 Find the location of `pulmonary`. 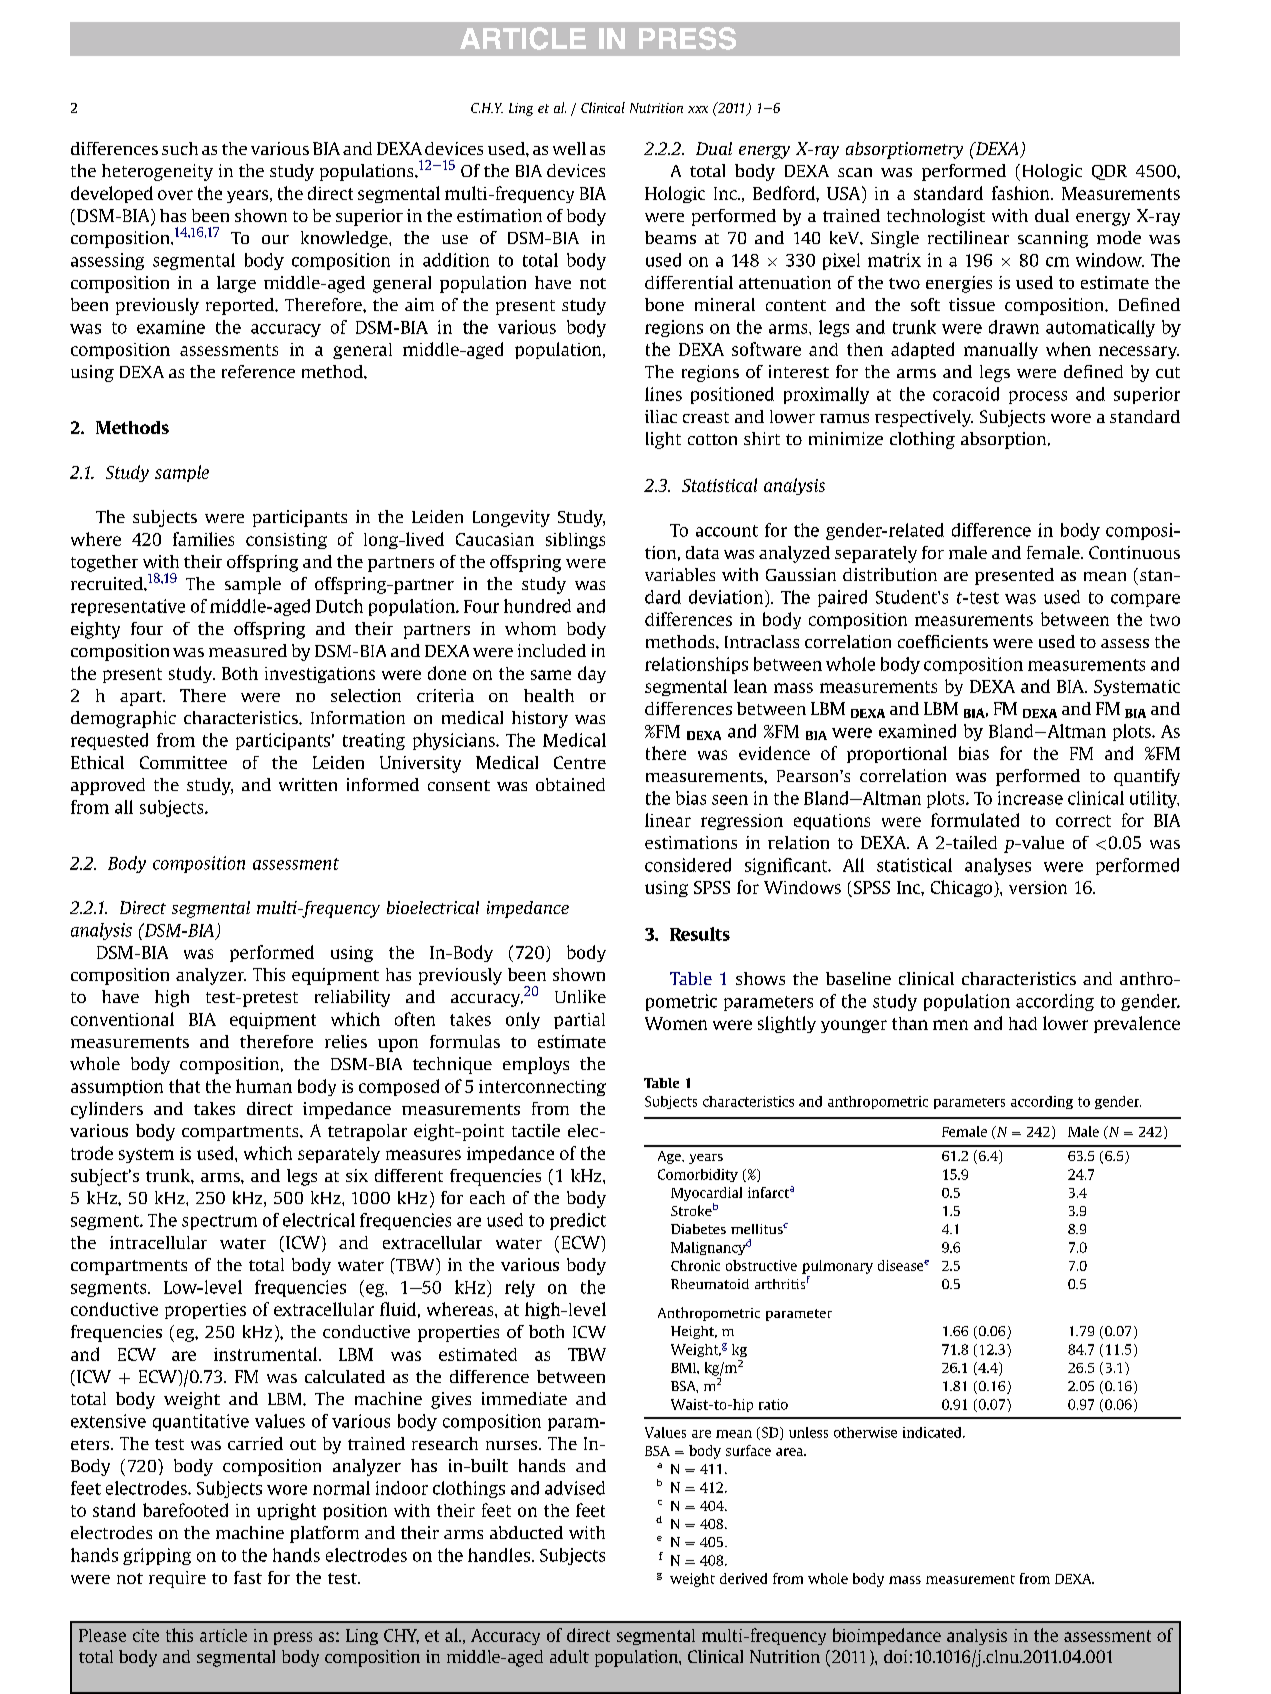

pulmonary is located at coordinates (837, 1267).
